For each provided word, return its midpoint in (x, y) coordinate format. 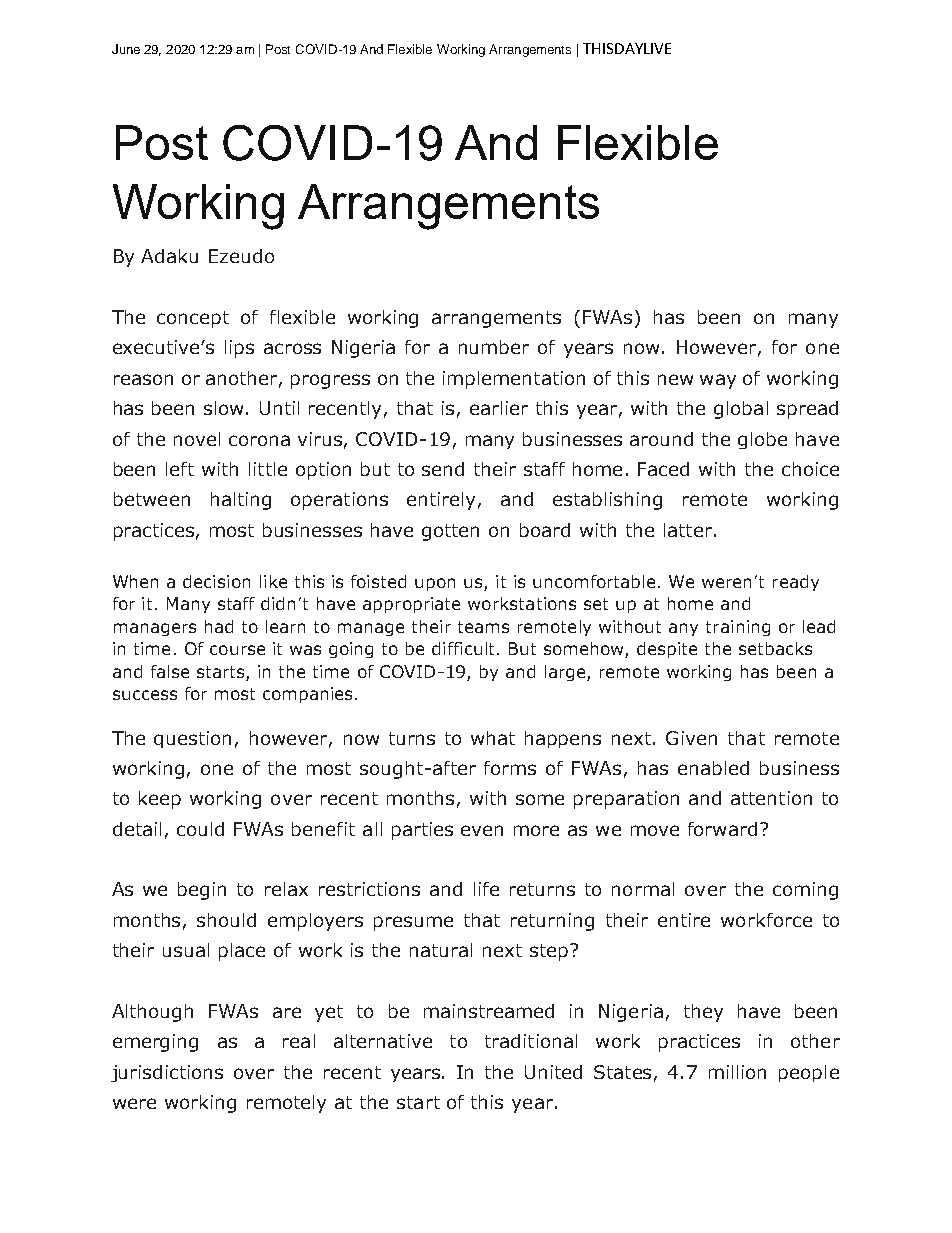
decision (216, 581)
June (126, 49)
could (200, 829)
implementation (514, 380)
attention (771, 798)
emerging (155, 1043)
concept (193, 319)
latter (688, 530)
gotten (450, 532)
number (494, 347)
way (718, 381)
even (482, 830)
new (675, 379)
